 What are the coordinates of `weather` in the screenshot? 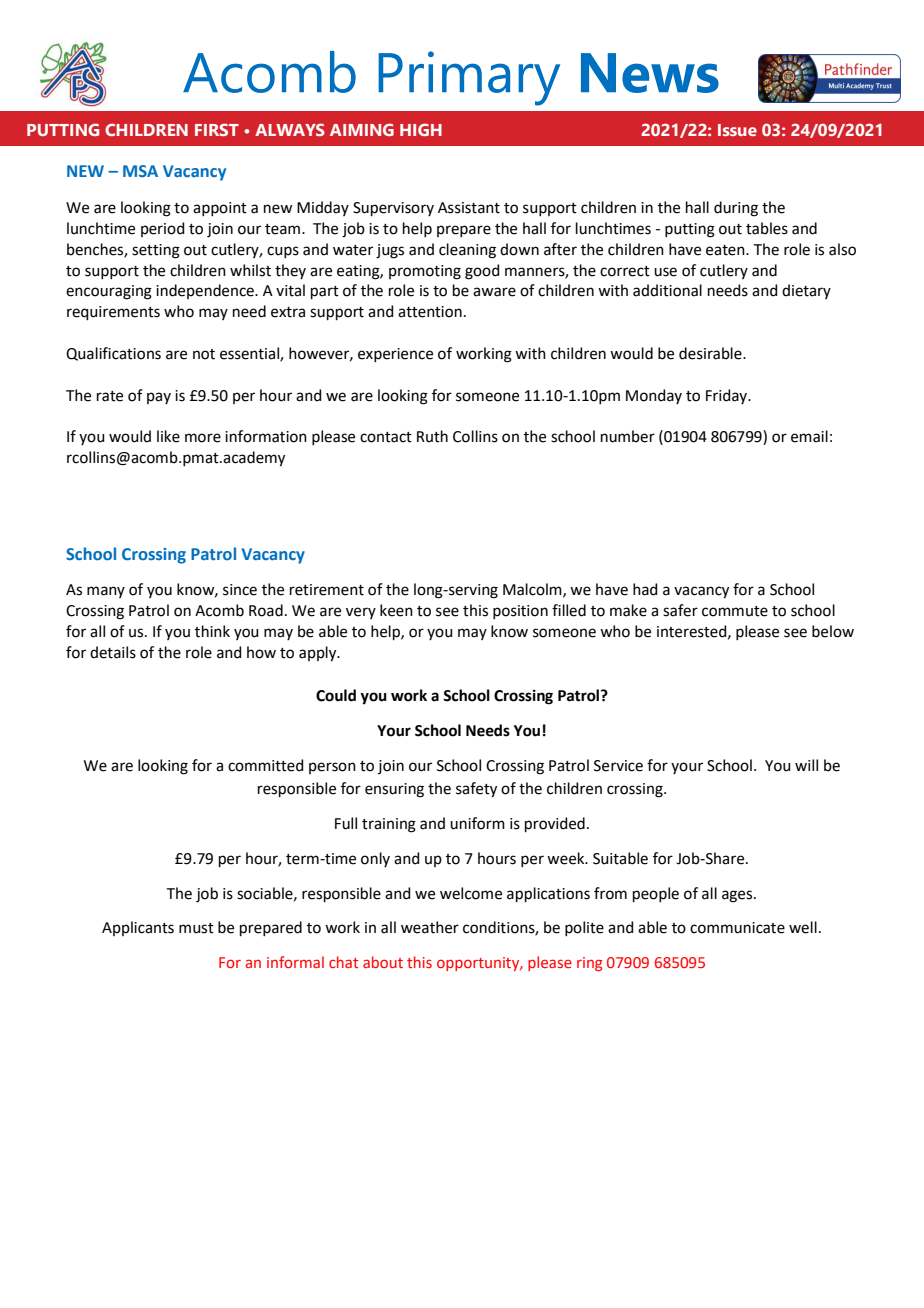 It's located at (430, 927).
